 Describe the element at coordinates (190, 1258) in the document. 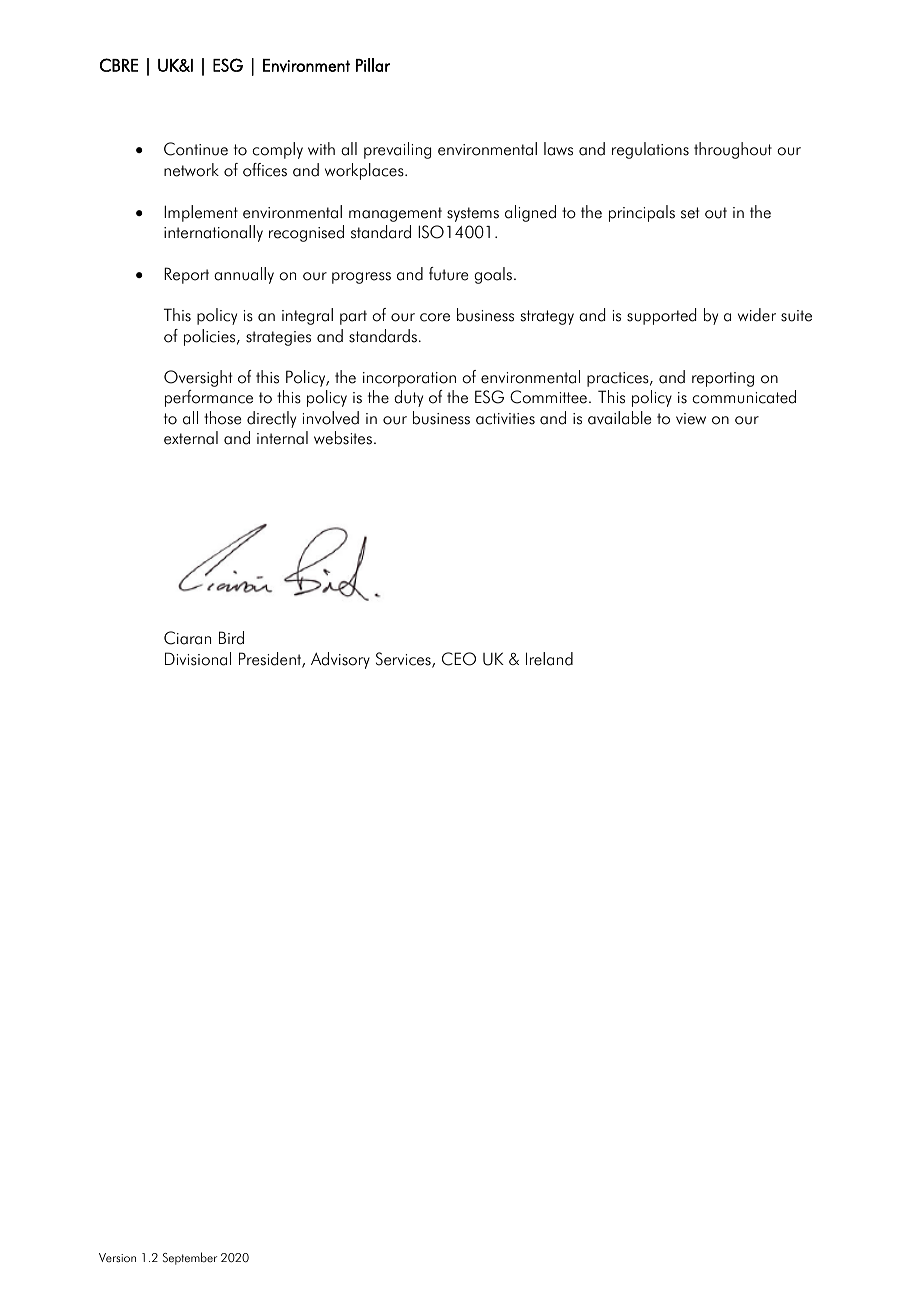

I see `September` at that location.
